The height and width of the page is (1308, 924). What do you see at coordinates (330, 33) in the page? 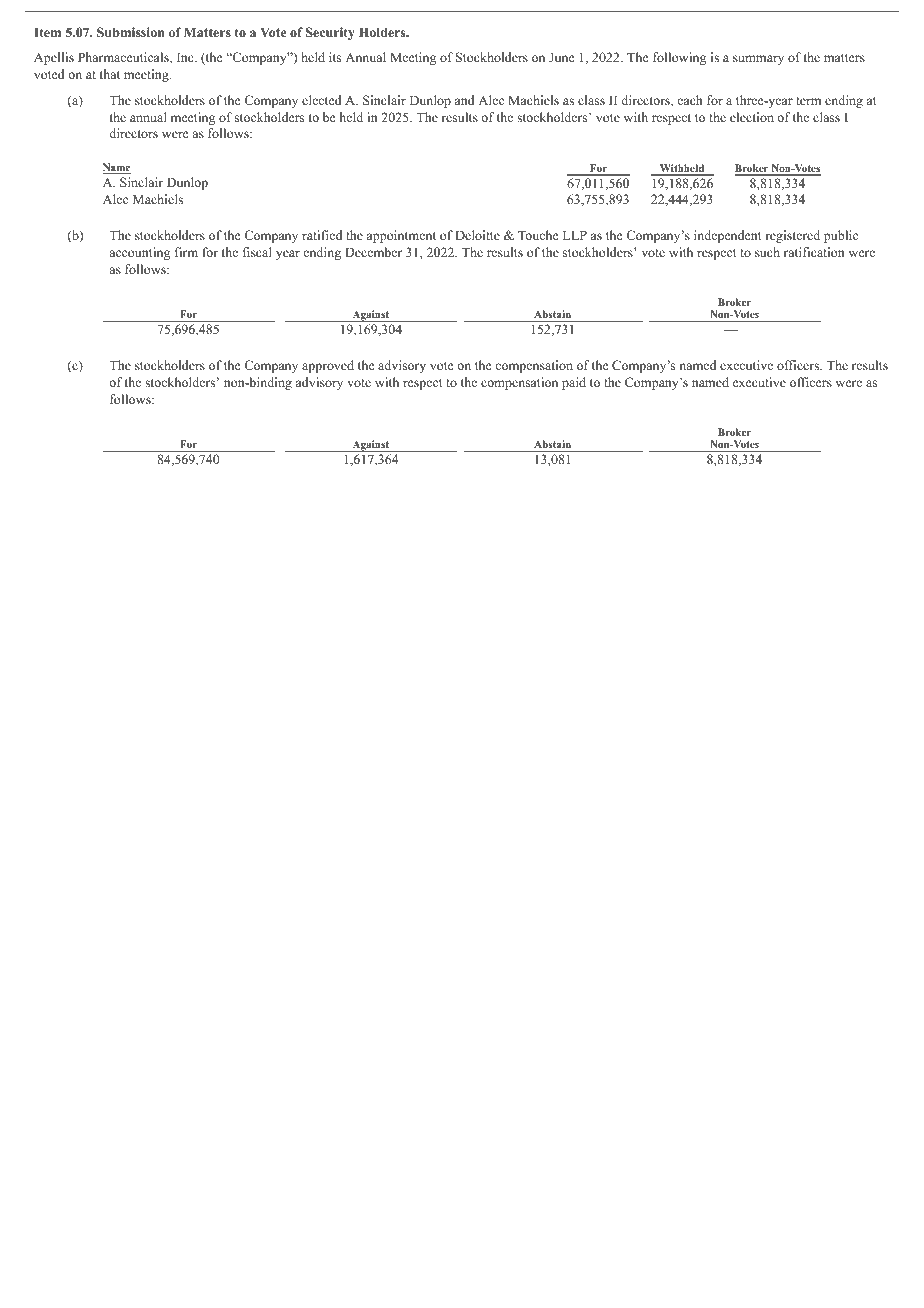
I see `Security` at bounding box center [330, 33].
